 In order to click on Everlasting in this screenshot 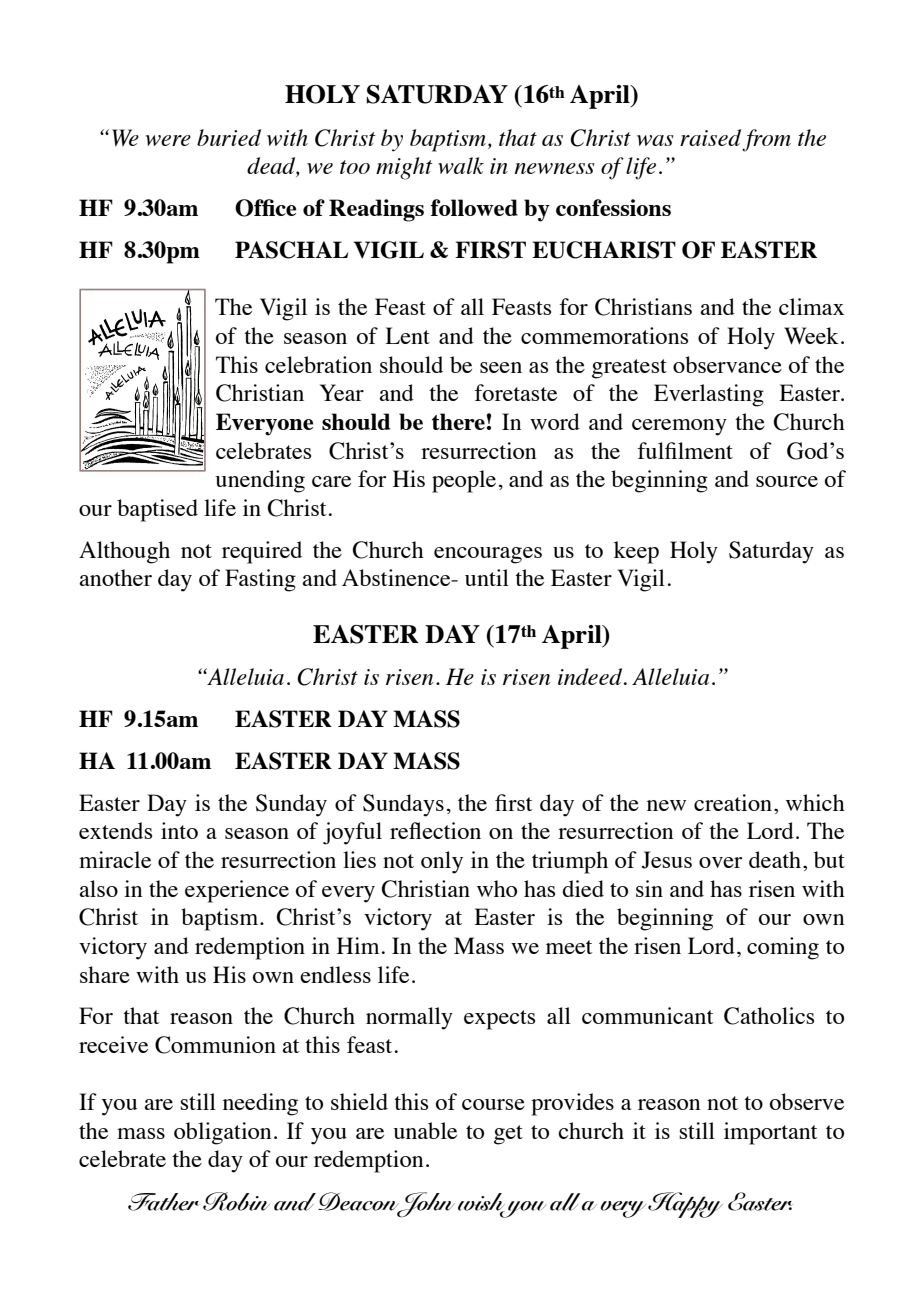, I will do `click(709, 395)`.
